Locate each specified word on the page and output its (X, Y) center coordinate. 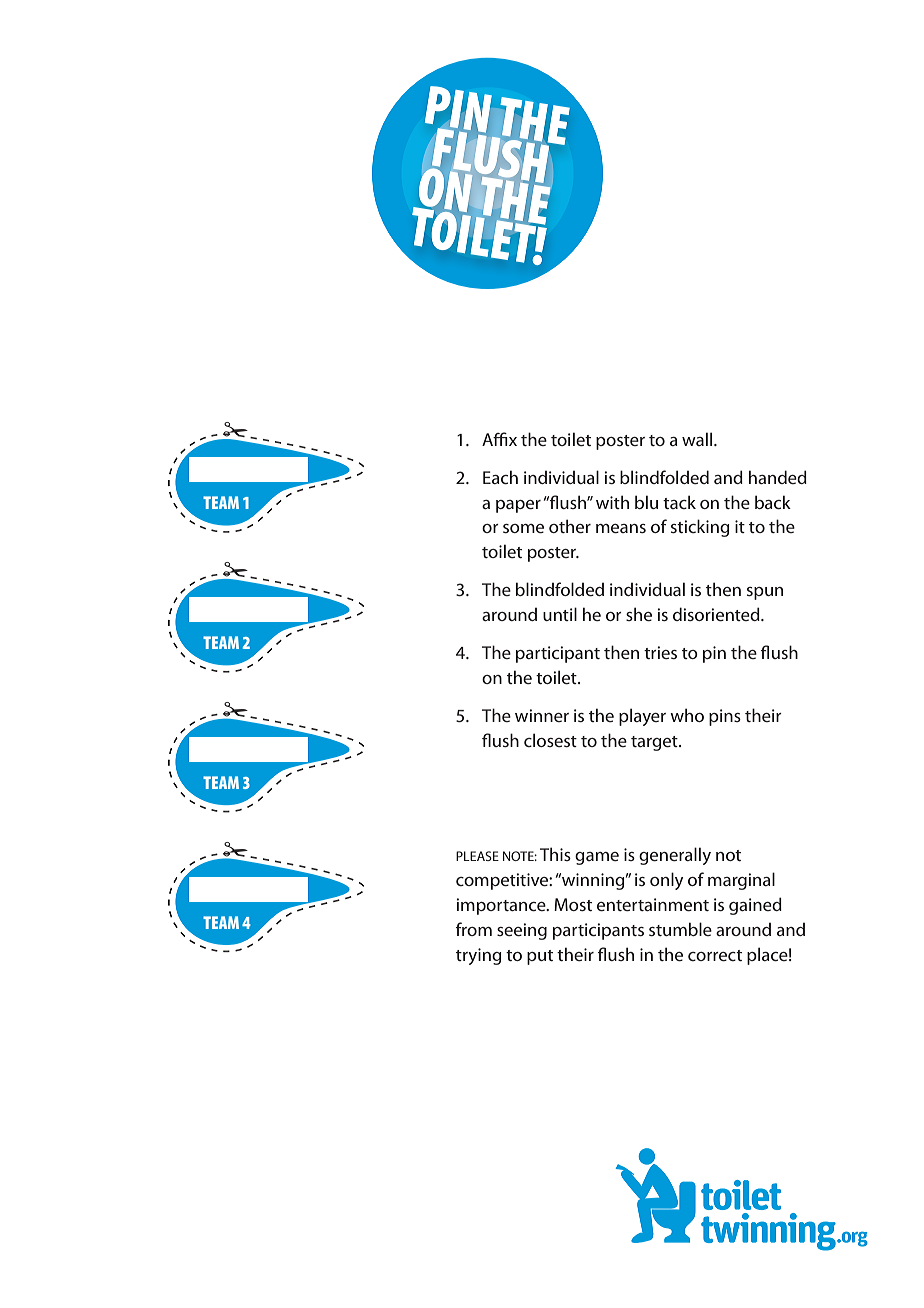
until (560, 614)
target (655, 743)
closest (550, 740)
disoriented (717, 614)
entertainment (653, 904)
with (612, 502)
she (639, 614)
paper (518, 506)
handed (778, 477)
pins (725, 717)
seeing (522, 931)
